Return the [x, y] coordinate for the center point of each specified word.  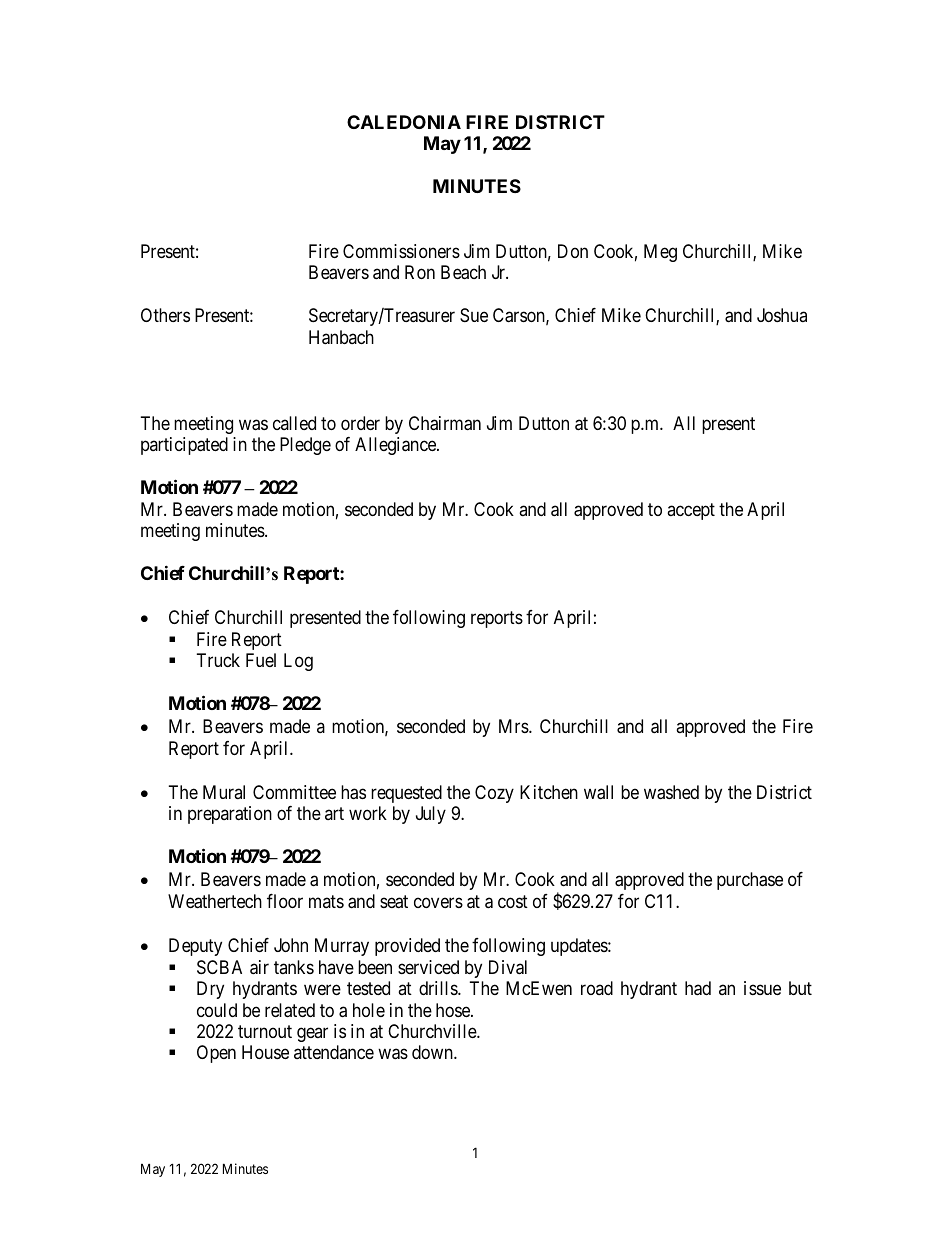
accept [691, 511]
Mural [224, 792]
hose [454, 1010]
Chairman [445, 423]
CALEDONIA [404, 122]
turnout [265, 1031]
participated [184, 446]
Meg [660, 253]
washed [671, 792]
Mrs [514, 726]
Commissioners [401, 251]
